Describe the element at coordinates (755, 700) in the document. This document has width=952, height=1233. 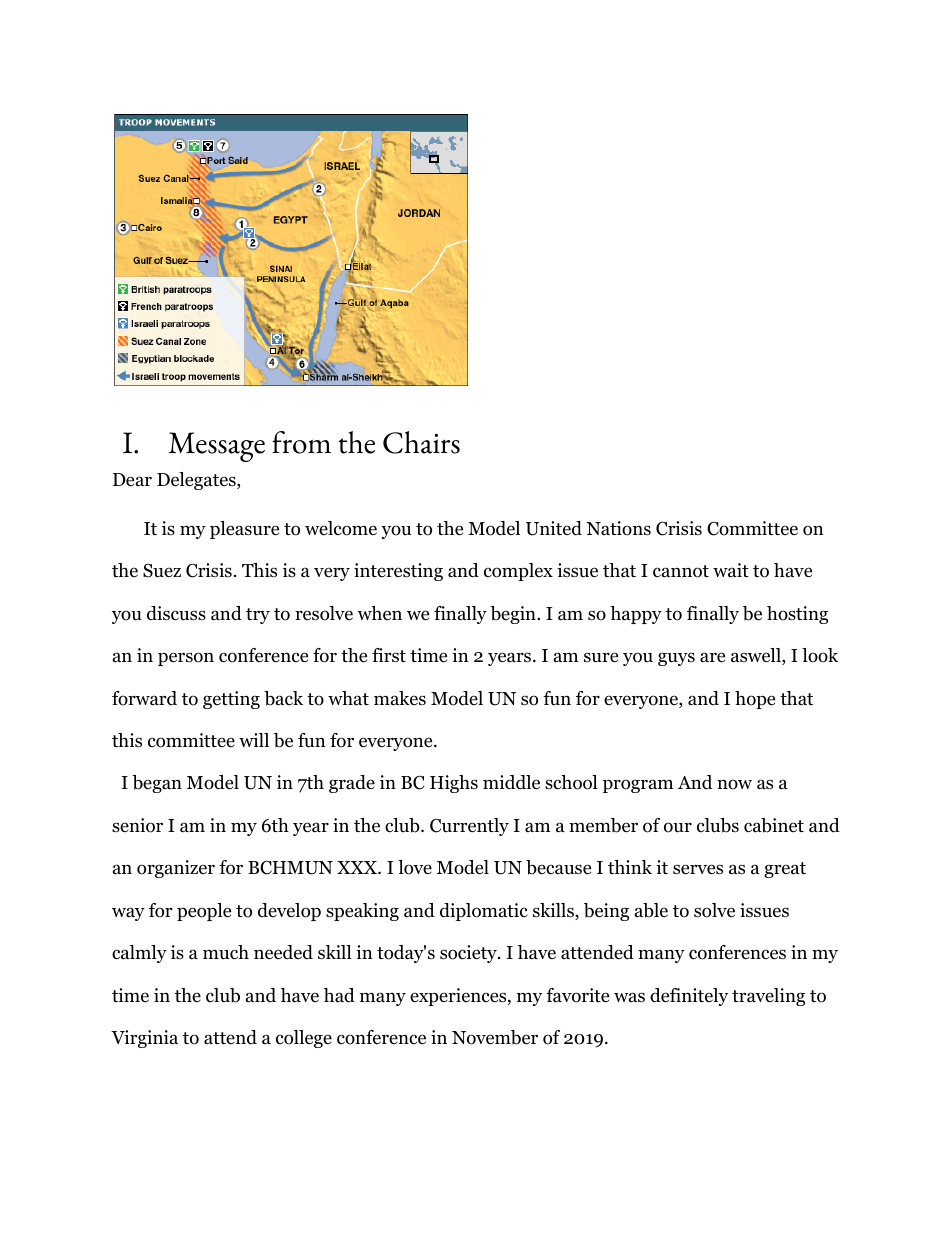
I see `hope` at that location.
